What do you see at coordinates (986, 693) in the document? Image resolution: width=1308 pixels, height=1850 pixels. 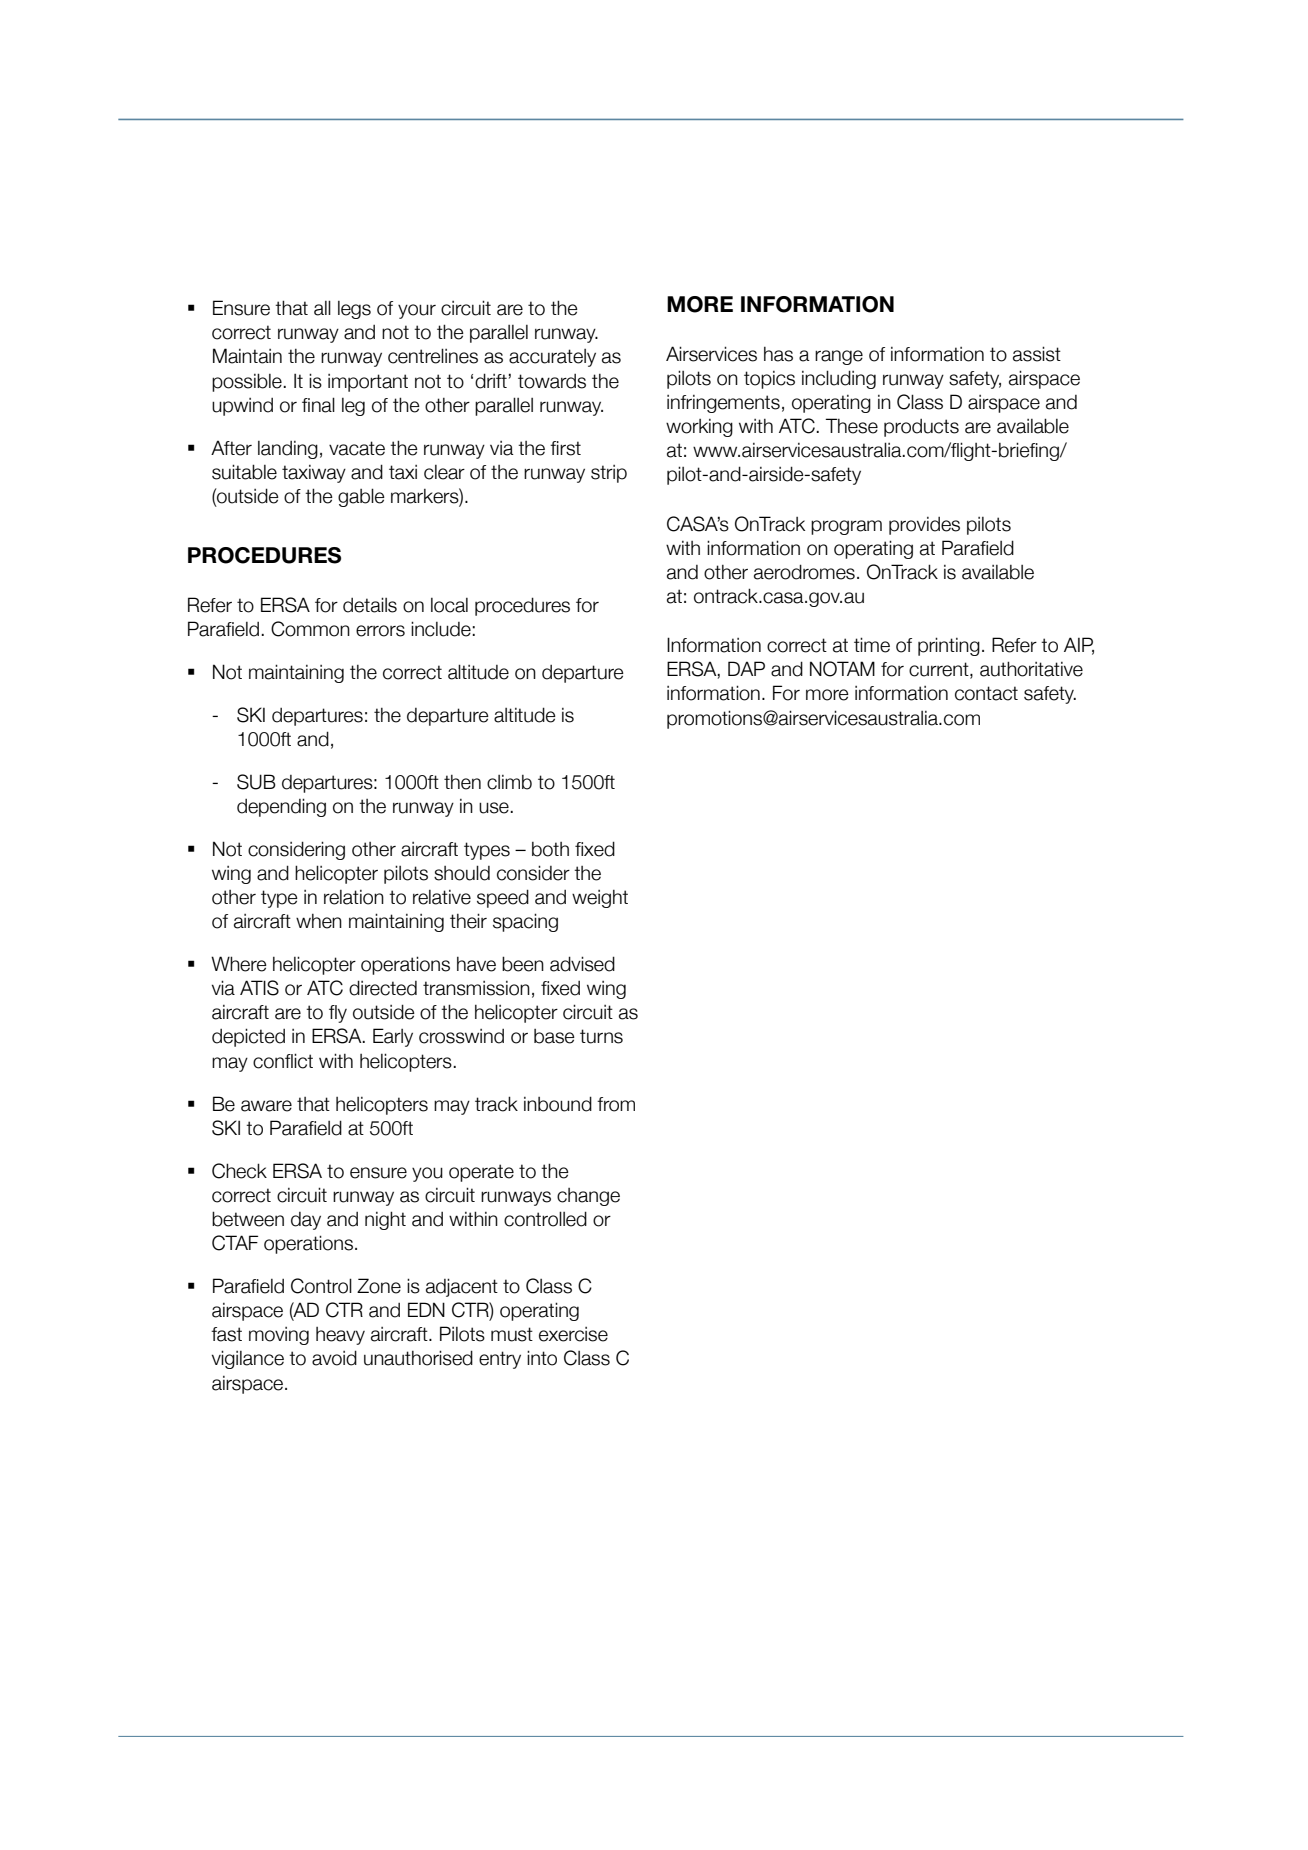 I see `contact` at bounding box center [986, 693].
